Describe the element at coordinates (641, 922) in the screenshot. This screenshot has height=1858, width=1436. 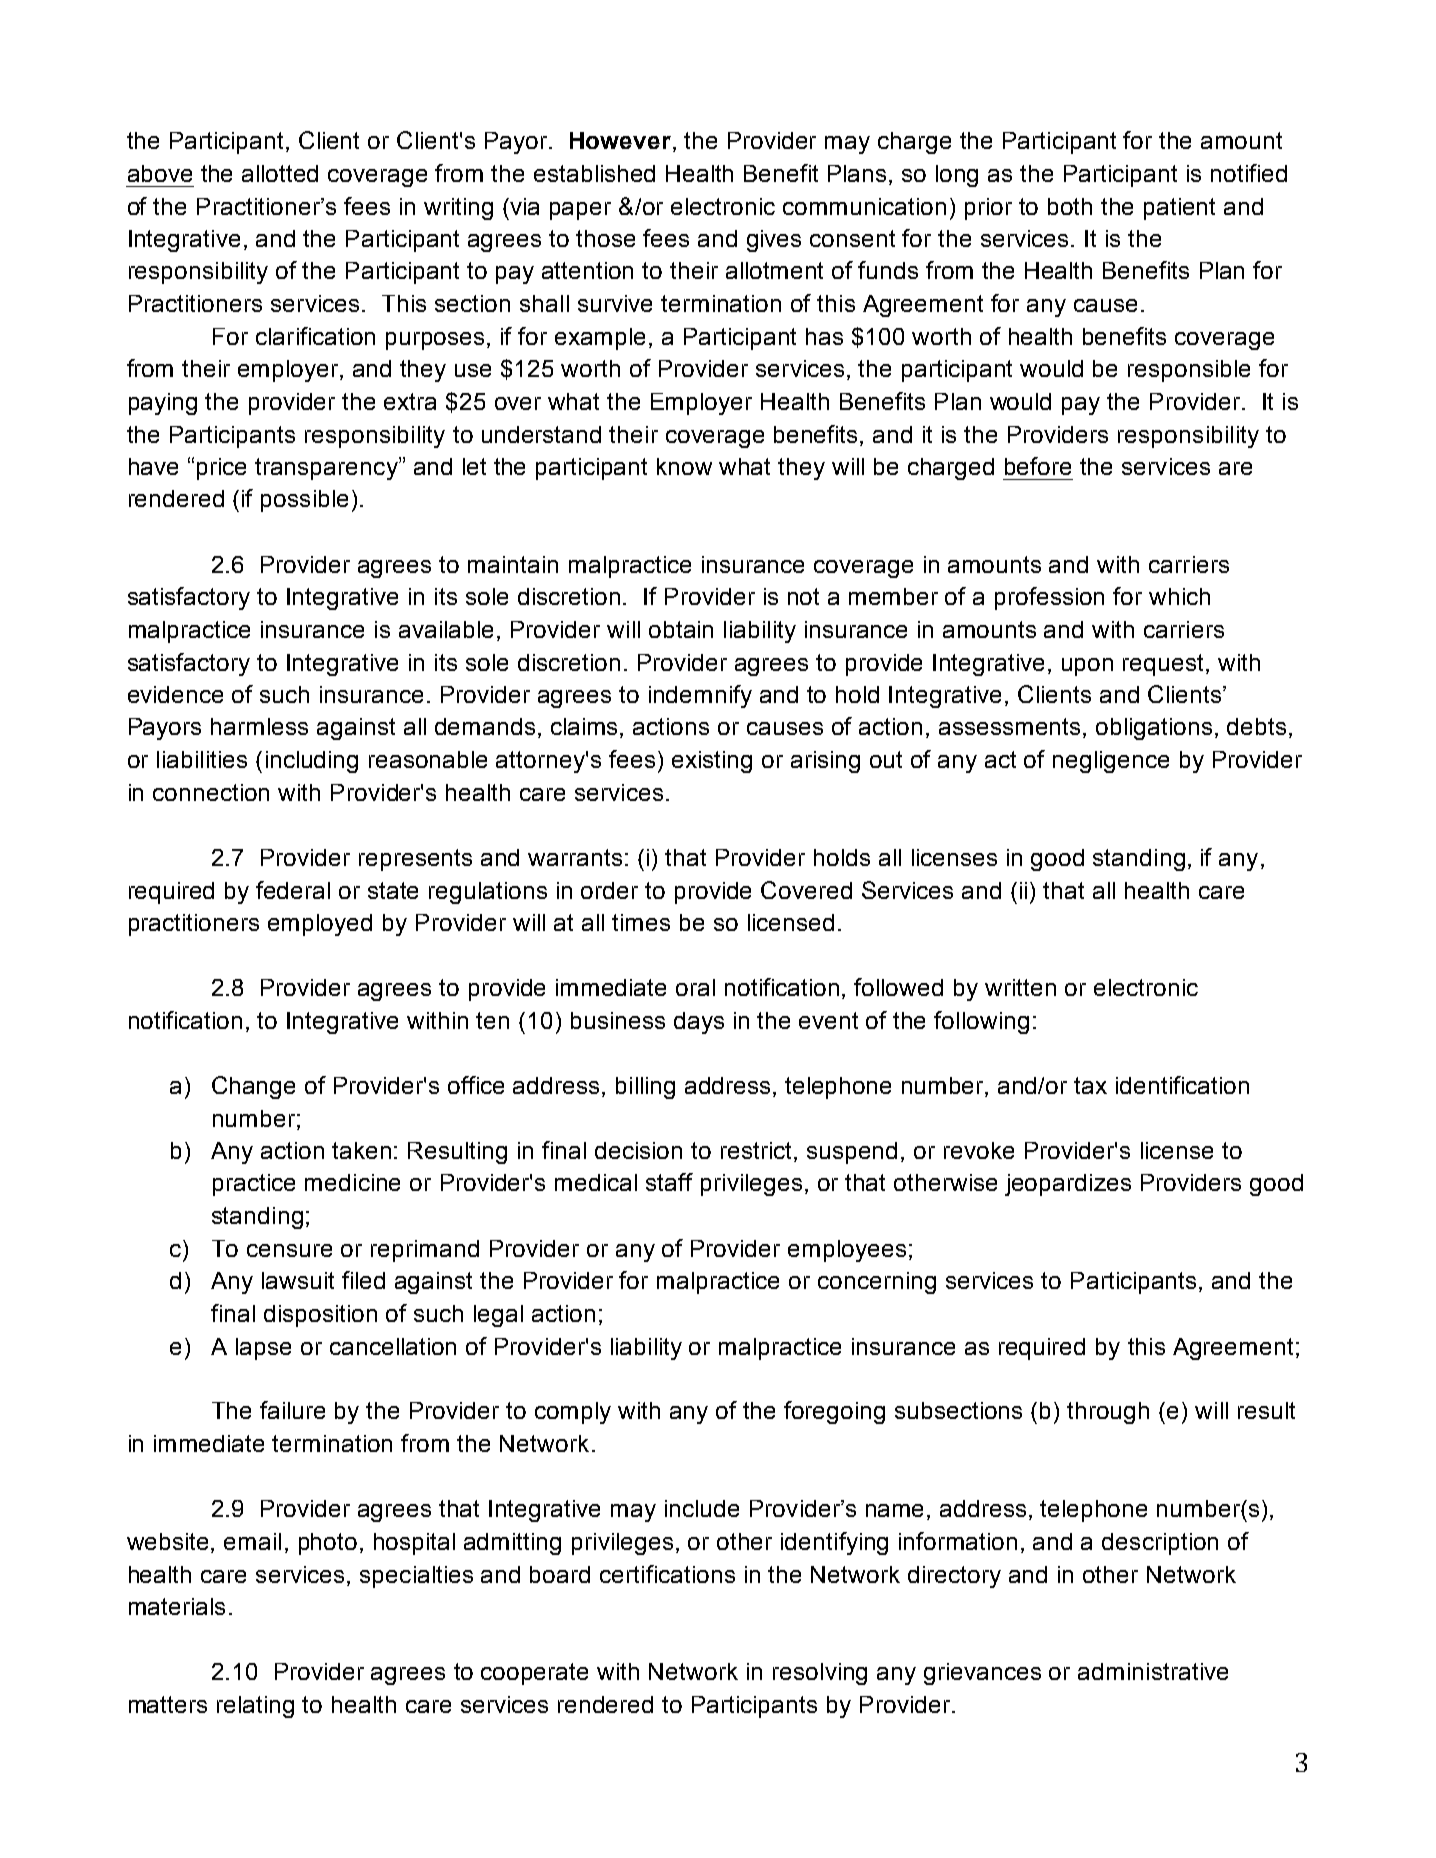
I see `times` at that location.
